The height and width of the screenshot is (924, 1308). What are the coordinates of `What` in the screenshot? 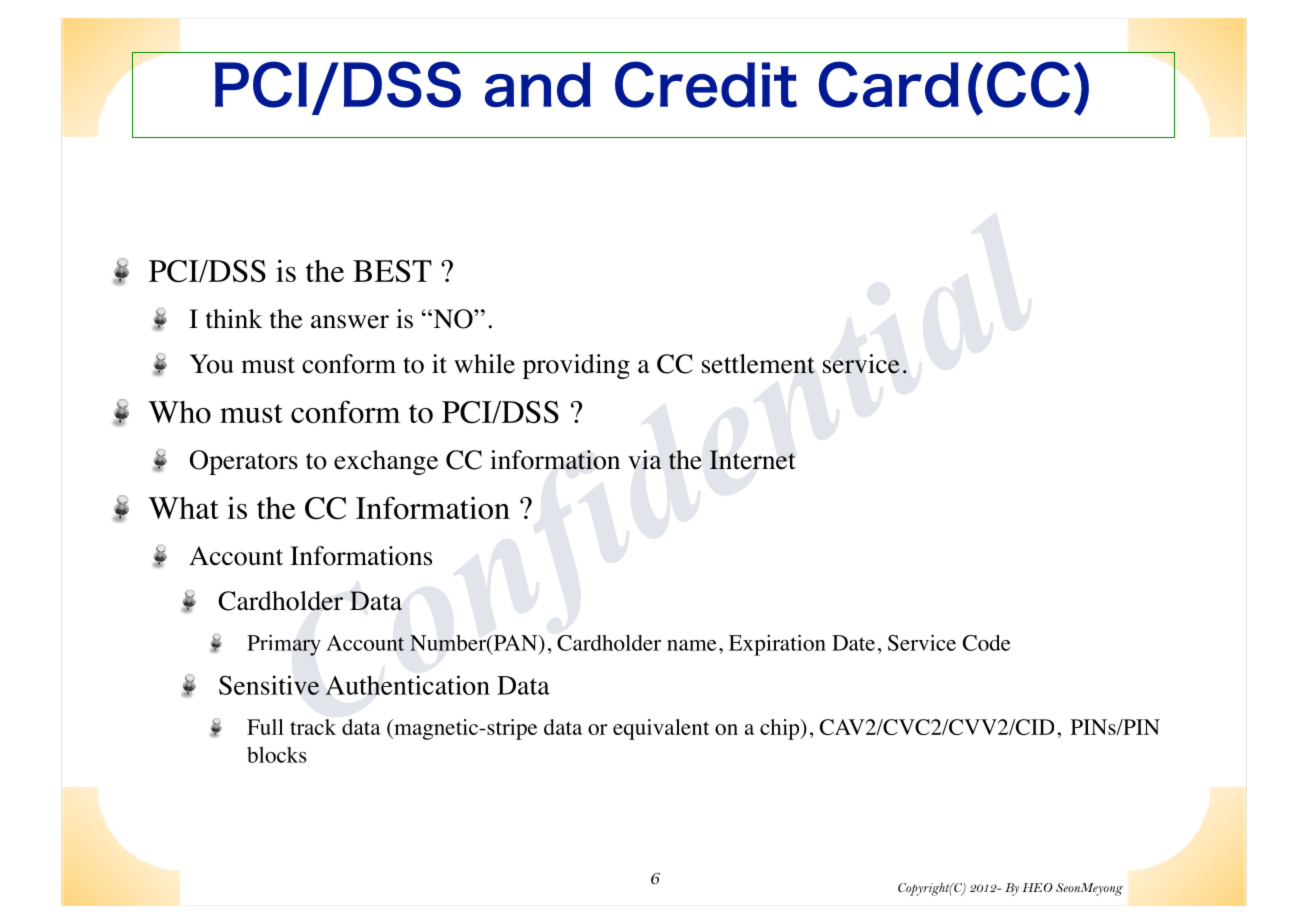 It's located at (183, 508).
